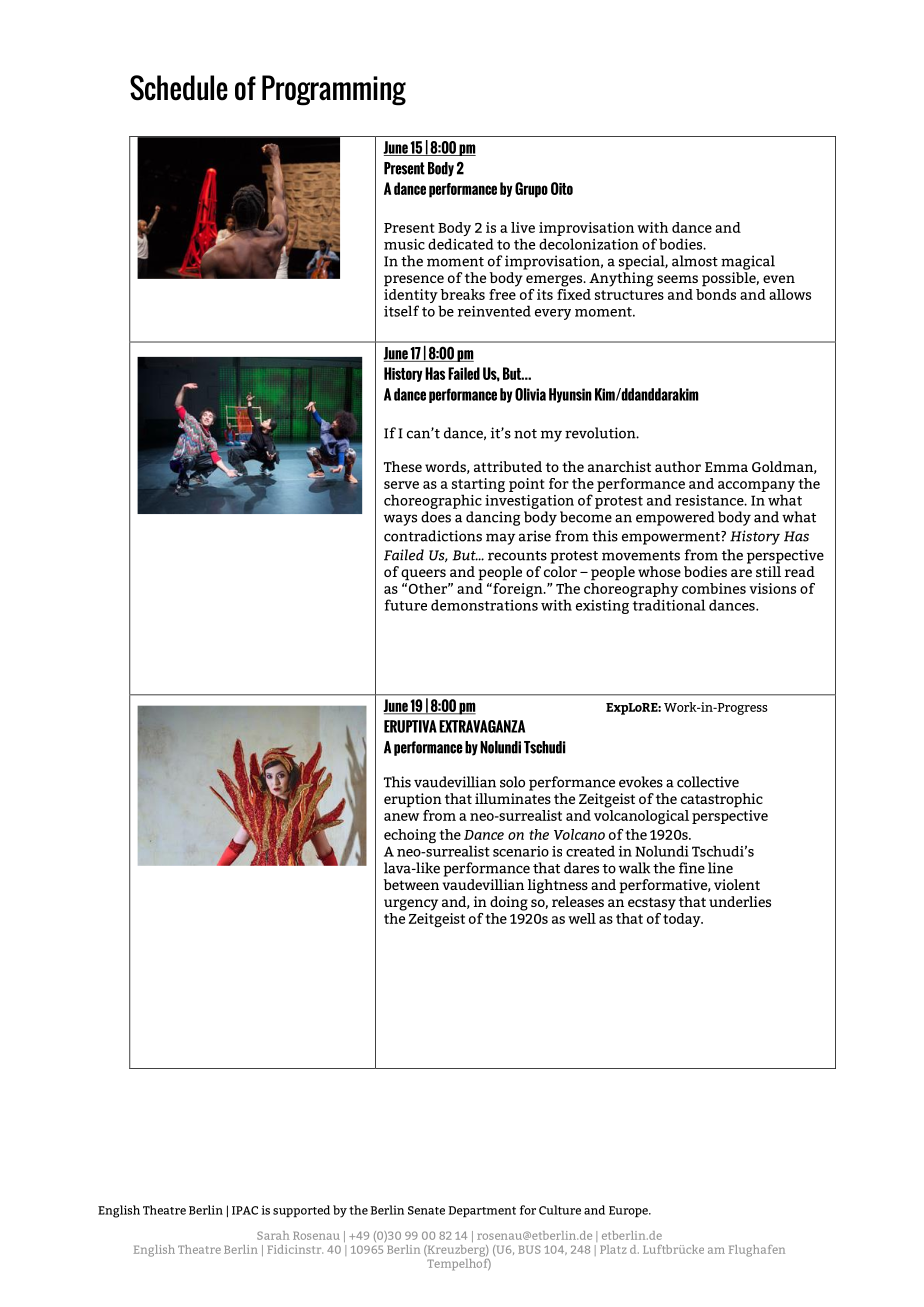 The image size is (924, 1307). What do you see at coordinates (714, 588) in the image?
I see `combines` at bounding box center [714, 588].
